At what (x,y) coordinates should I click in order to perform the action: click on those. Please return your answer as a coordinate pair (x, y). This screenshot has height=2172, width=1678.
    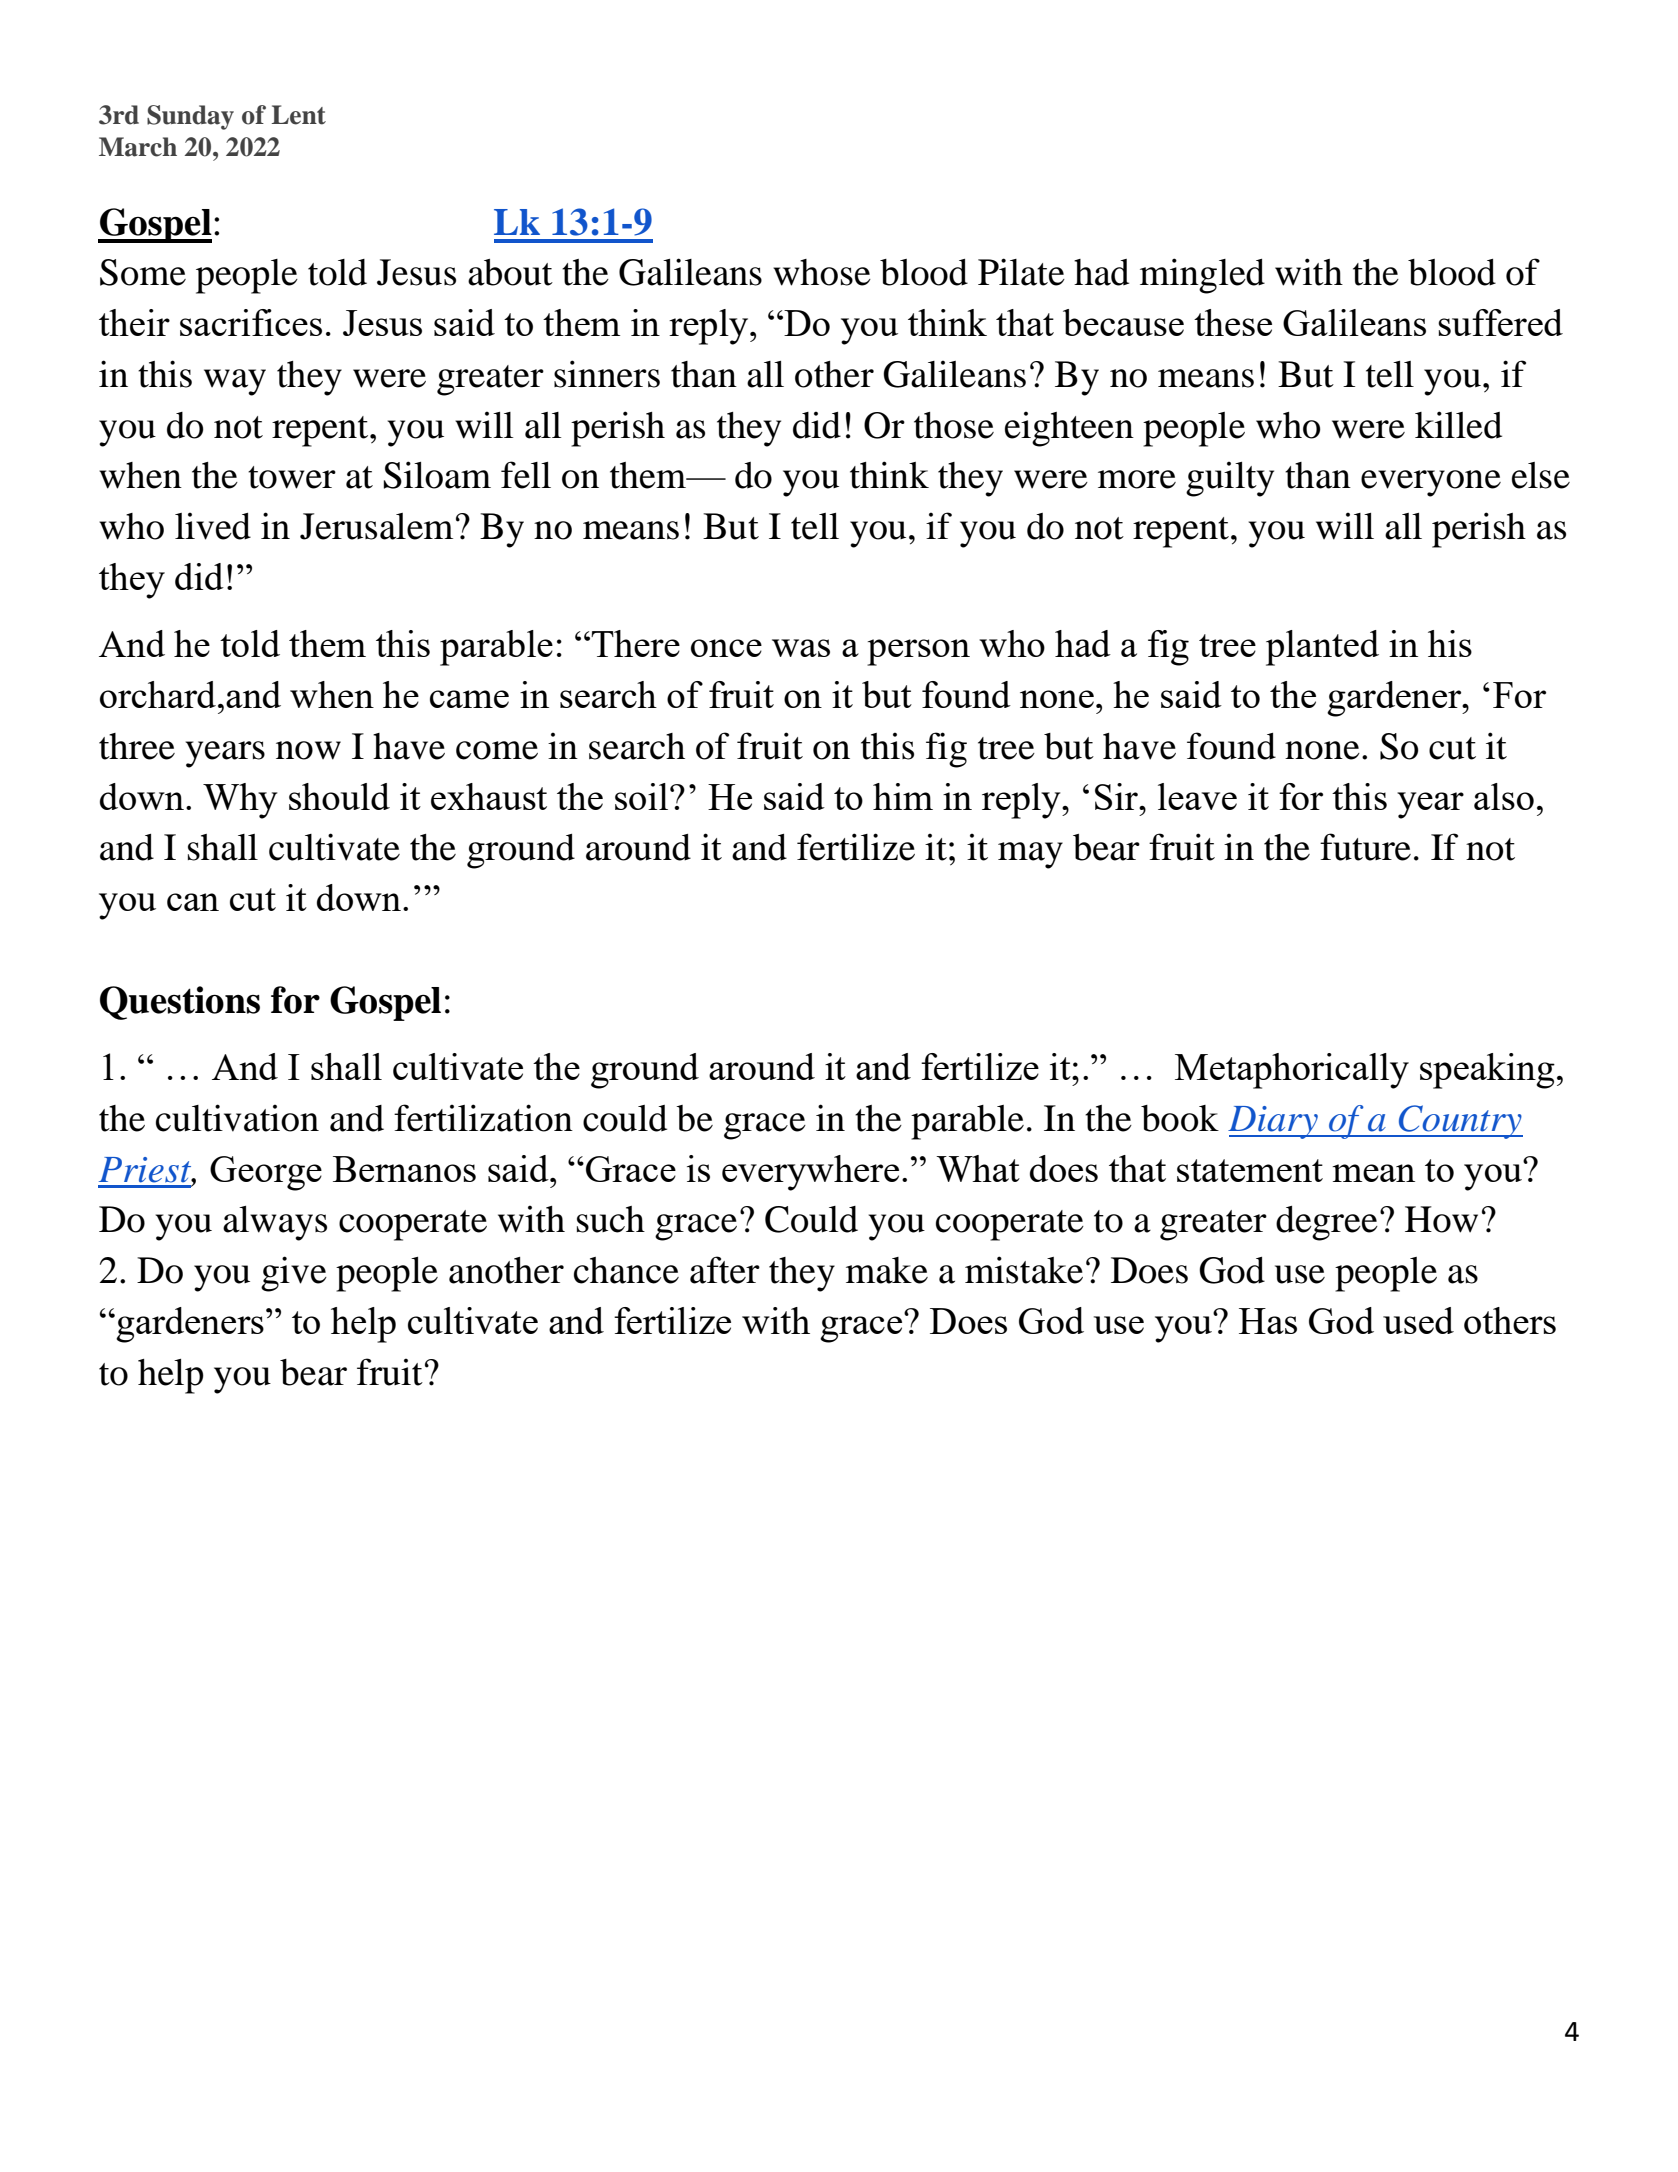
    Looking at the image, I should click on (954, 425).
